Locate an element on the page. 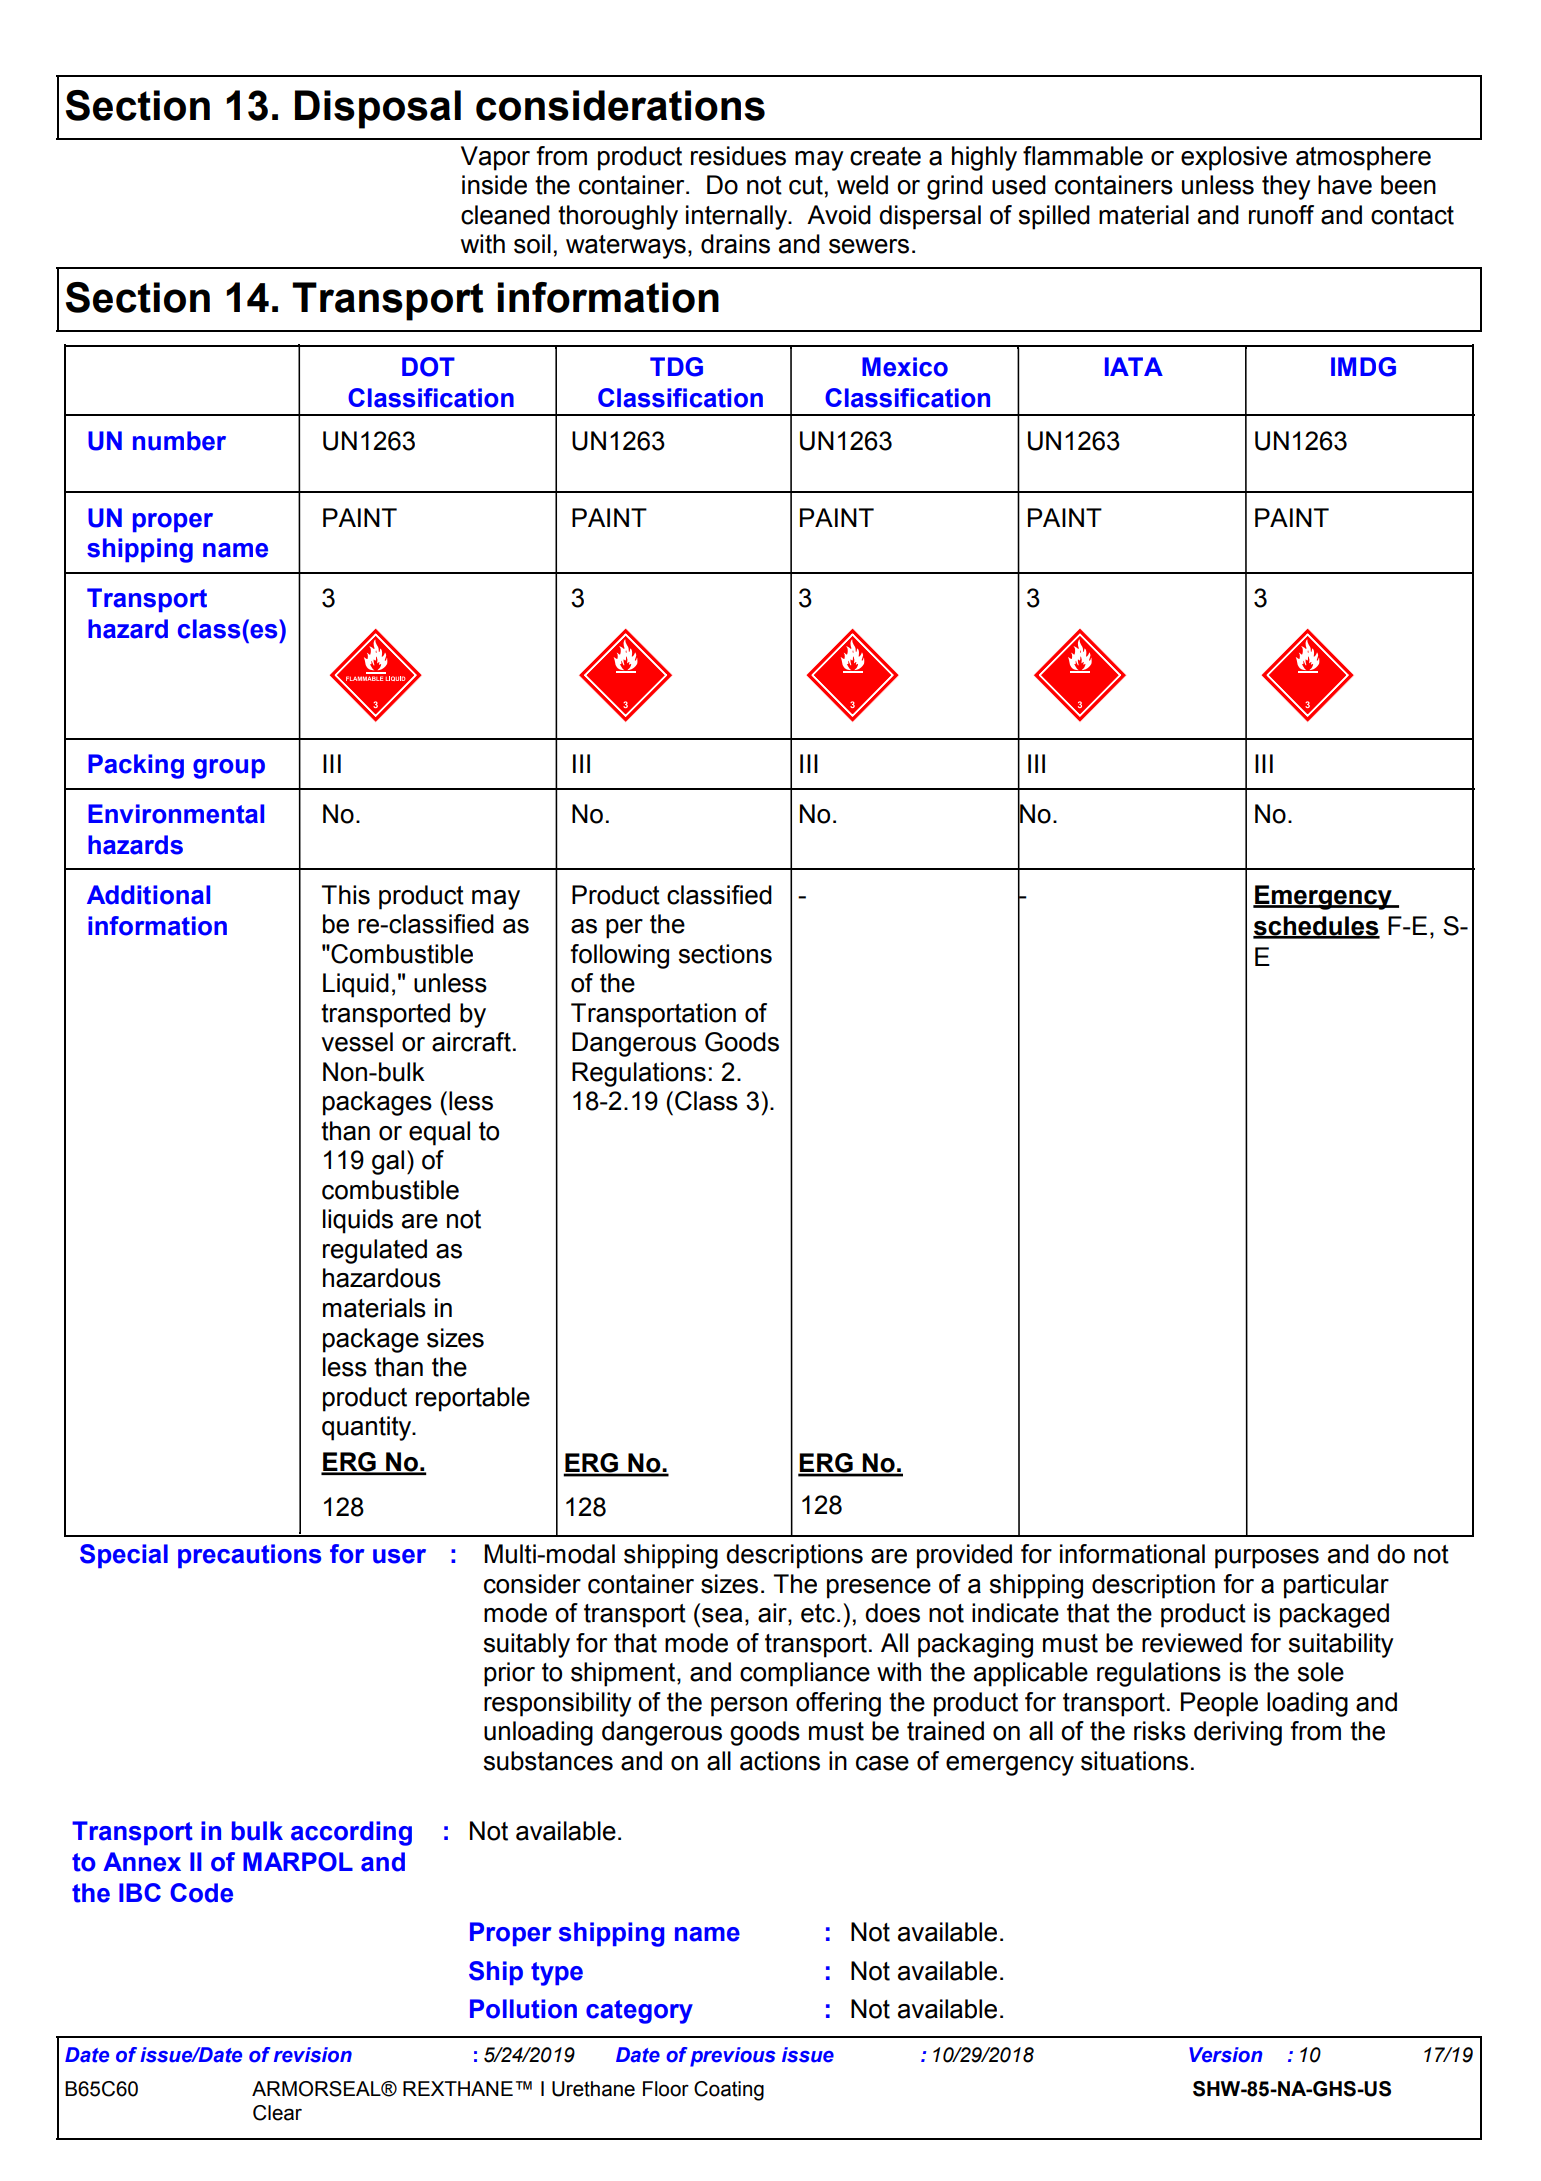 The height and width of the document is (2181, 1541). explosive is located at coordinates (1234, 158).
